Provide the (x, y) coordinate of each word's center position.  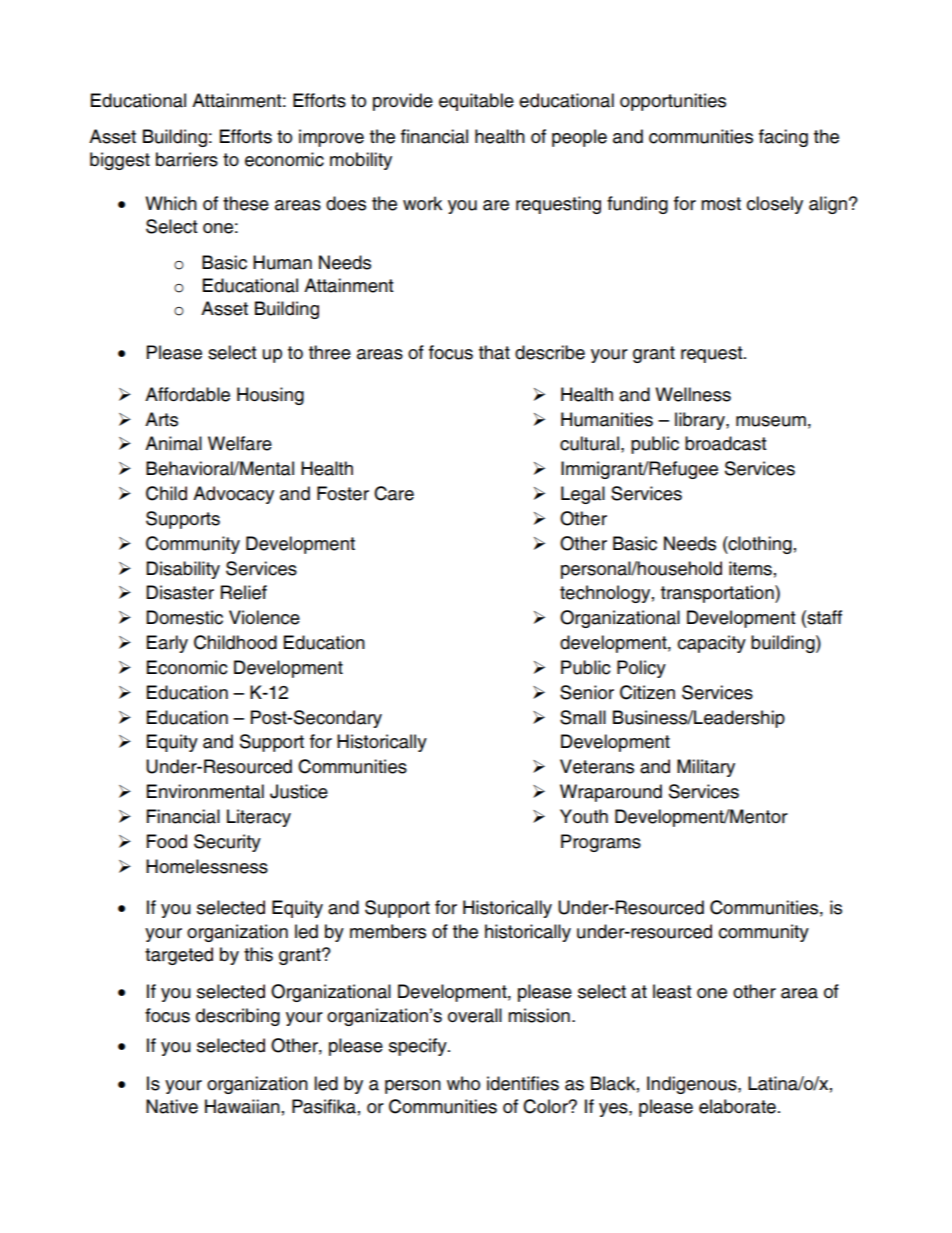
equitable (476, 102)
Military (706, 768)
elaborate (737, 1106)
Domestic (184, 617)
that (494, 352)
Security (227, 843)
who (463, 1083)
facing (783, 138)
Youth (584, 816)
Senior (587, 692)
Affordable (187, 394)
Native (172, 1106)
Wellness (693, 394)
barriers (187, 159)
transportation (718, 594)
